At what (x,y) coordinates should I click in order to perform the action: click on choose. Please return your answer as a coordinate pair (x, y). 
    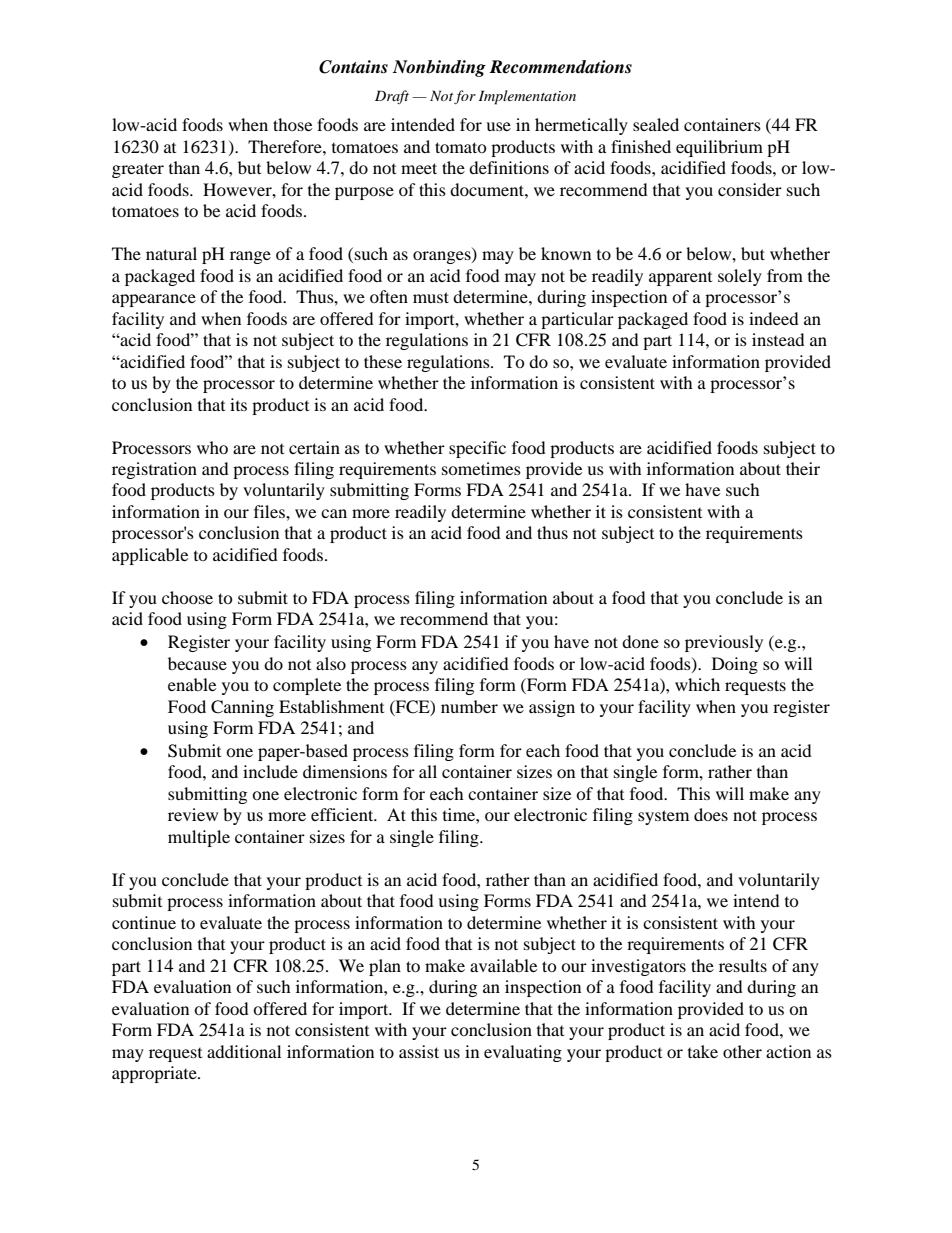
    Looking at the image, I should click on (187, 597).
